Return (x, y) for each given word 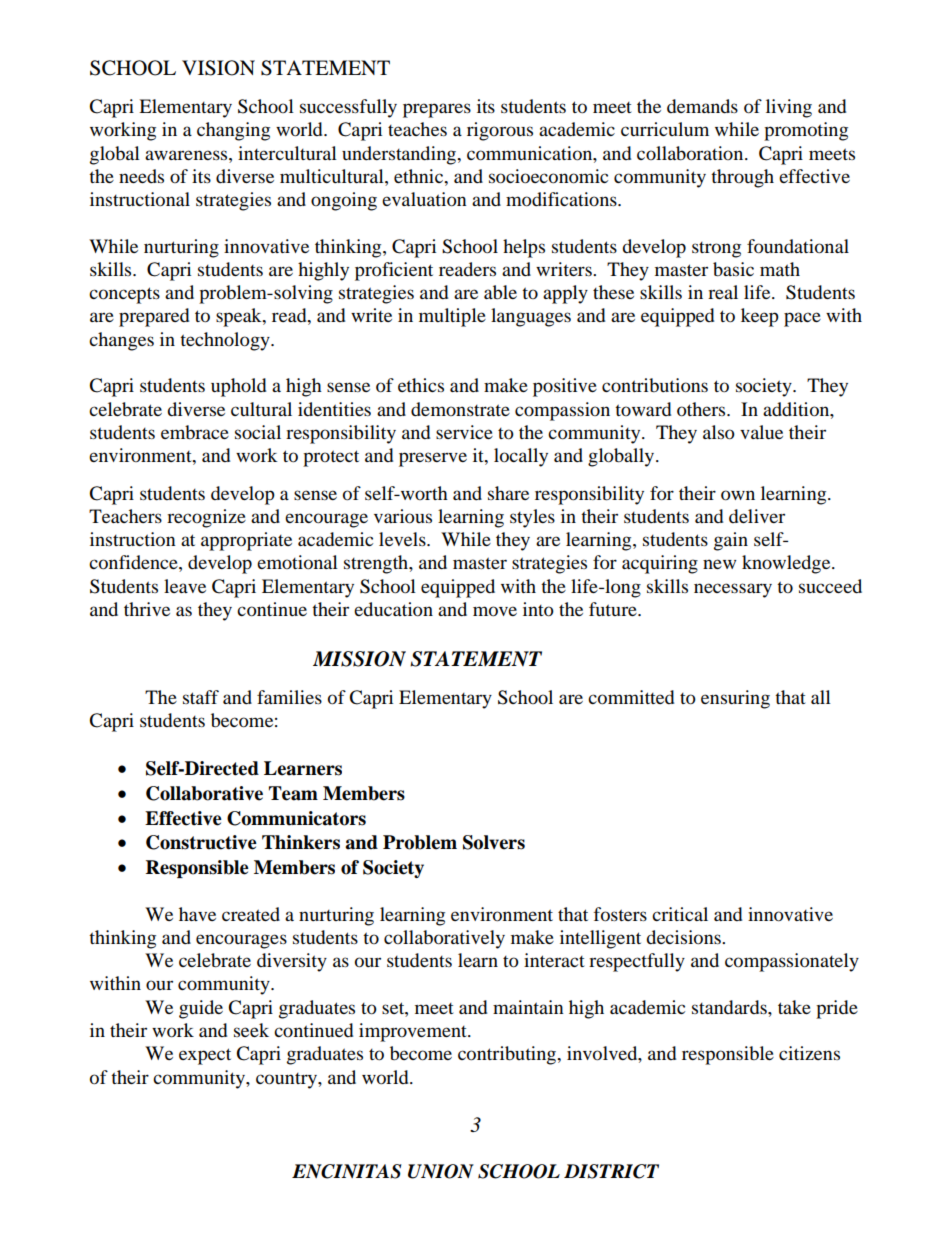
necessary (733, 590)
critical (680, 914)
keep (760, 317)
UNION (441, 1171)
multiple (452, 317)
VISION (218, 68)
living (789, 108)
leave (185, 586)
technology (226, 341)
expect (205, 1056)
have (197, 914)
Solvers (494, 842)
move (495, 611)
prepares (437, 110)
